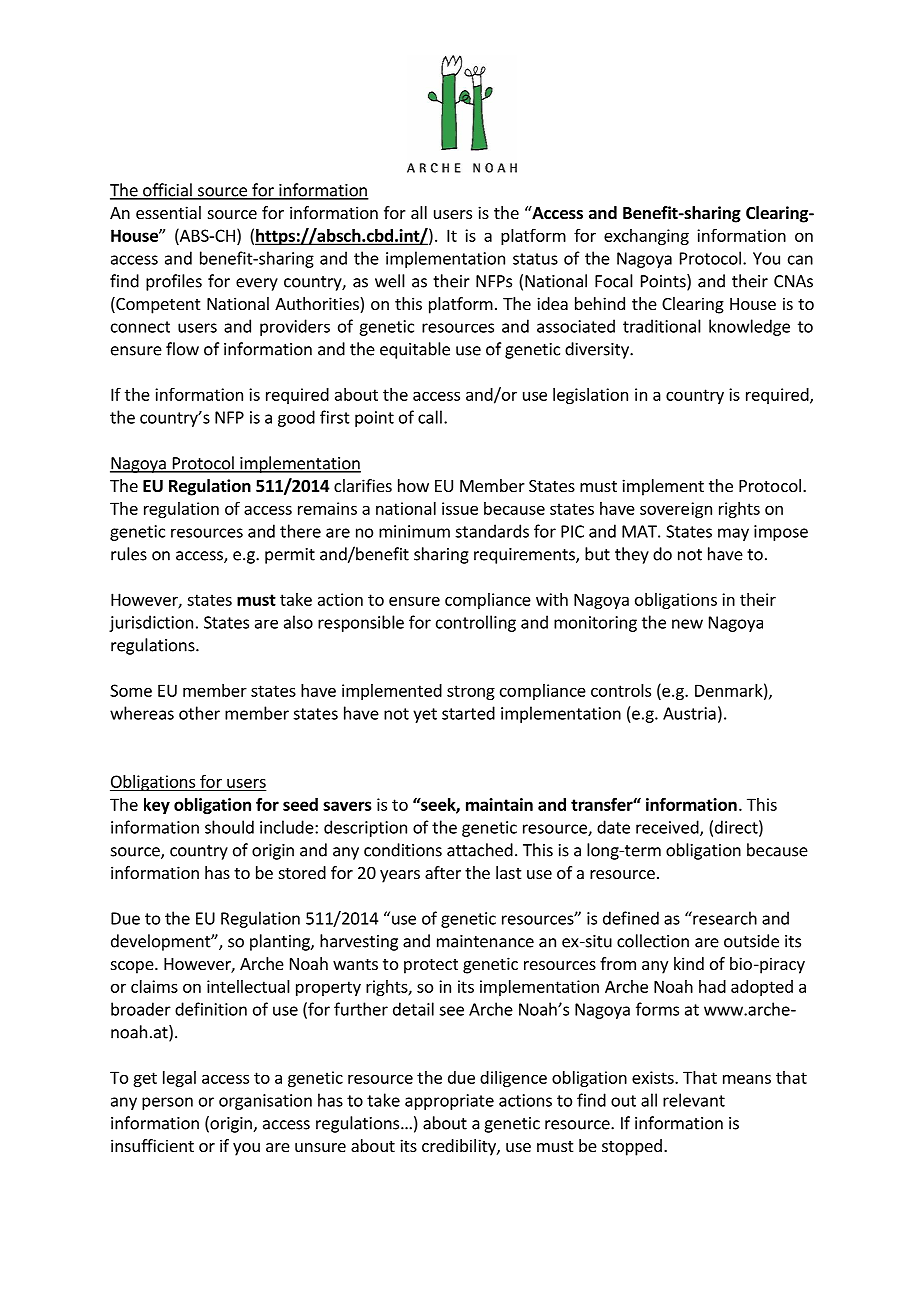 The image size is (924, 1308). Describe the element at coordinates (646, 237) in the document. I see `exchanging` at that location.
